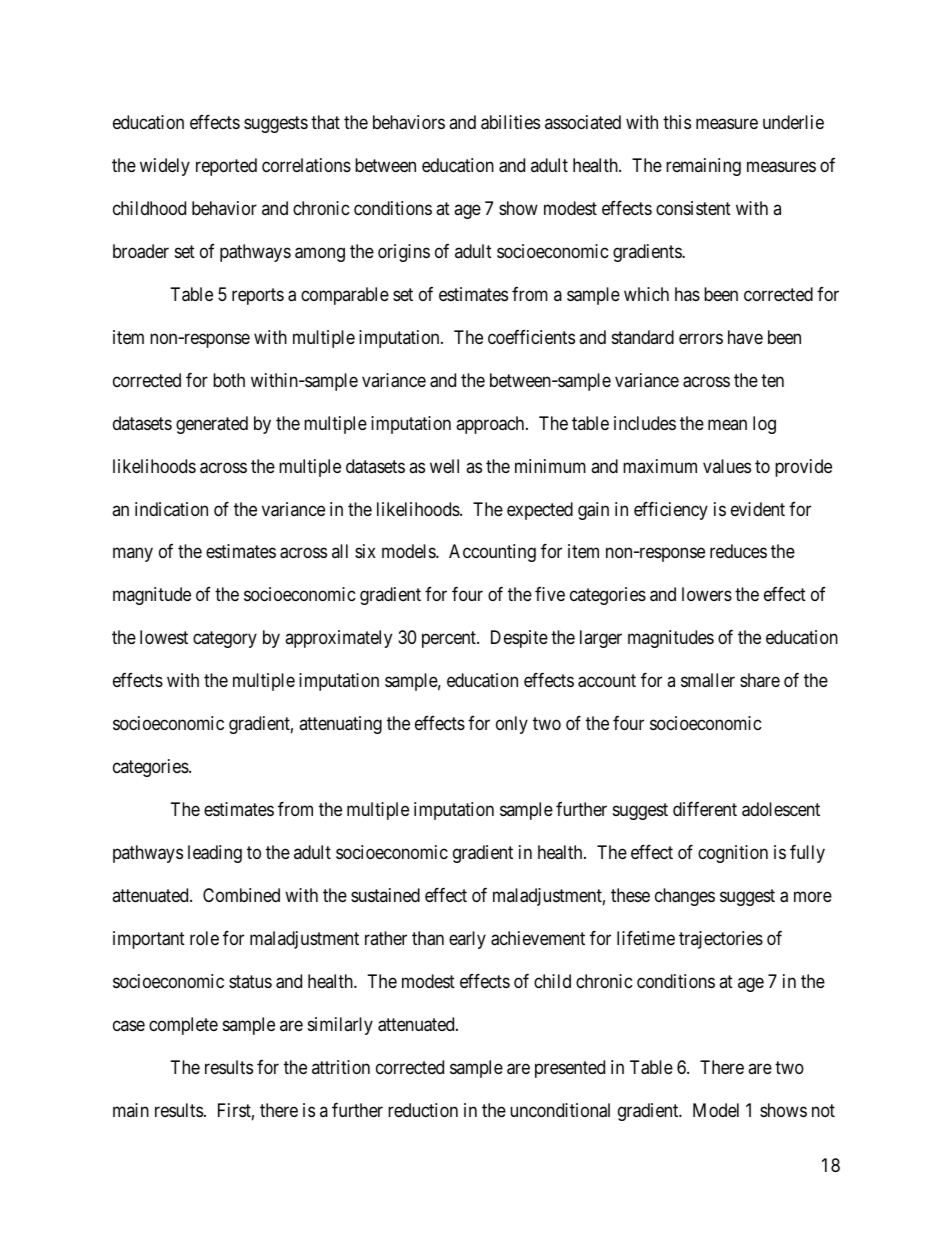 This document has height=1233, width=952. Describe the element at coordinates (745, 337) in the document. I see `have` at that location.
